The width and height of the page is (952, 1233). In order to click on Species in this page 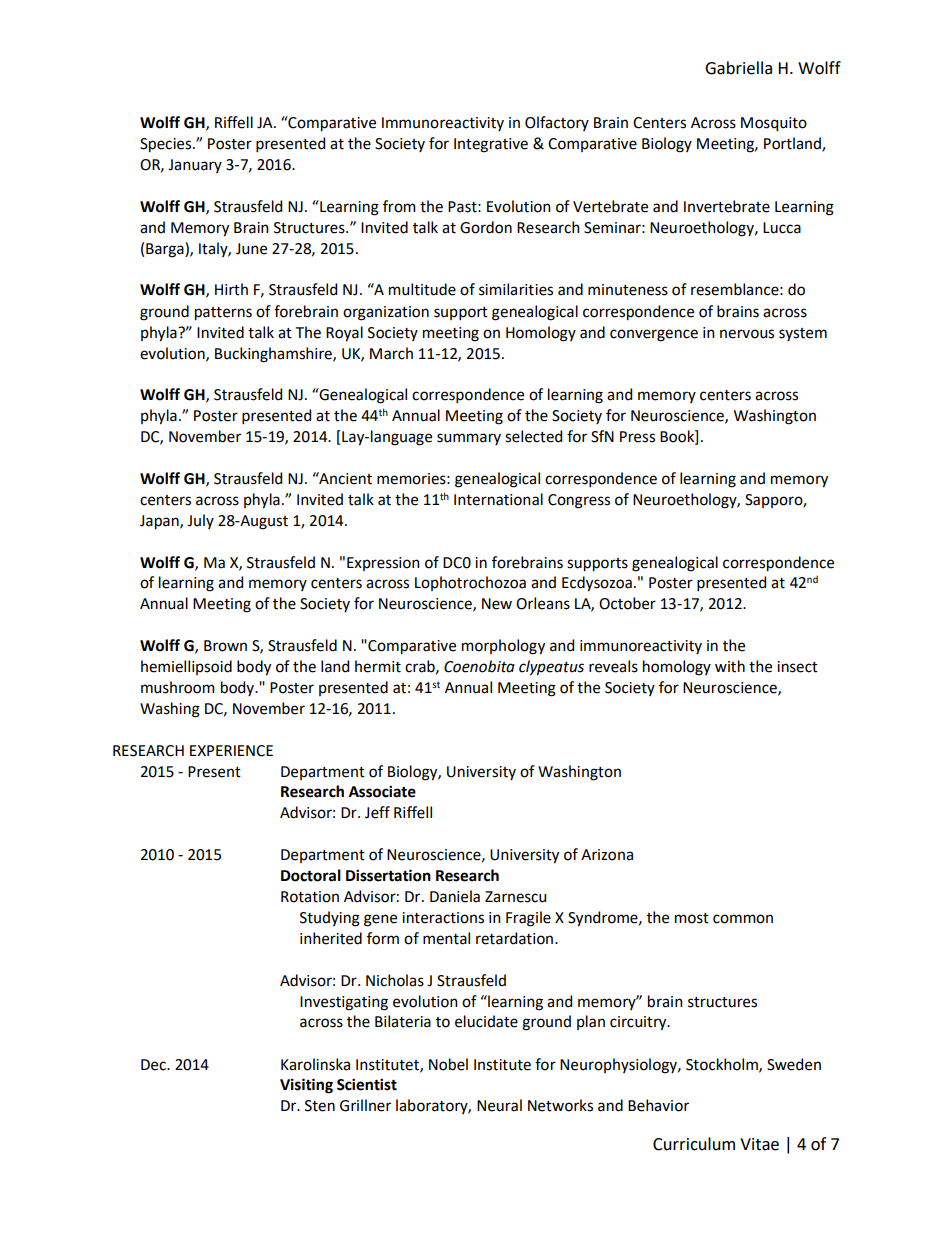, I will do `click(167, 145)`.
